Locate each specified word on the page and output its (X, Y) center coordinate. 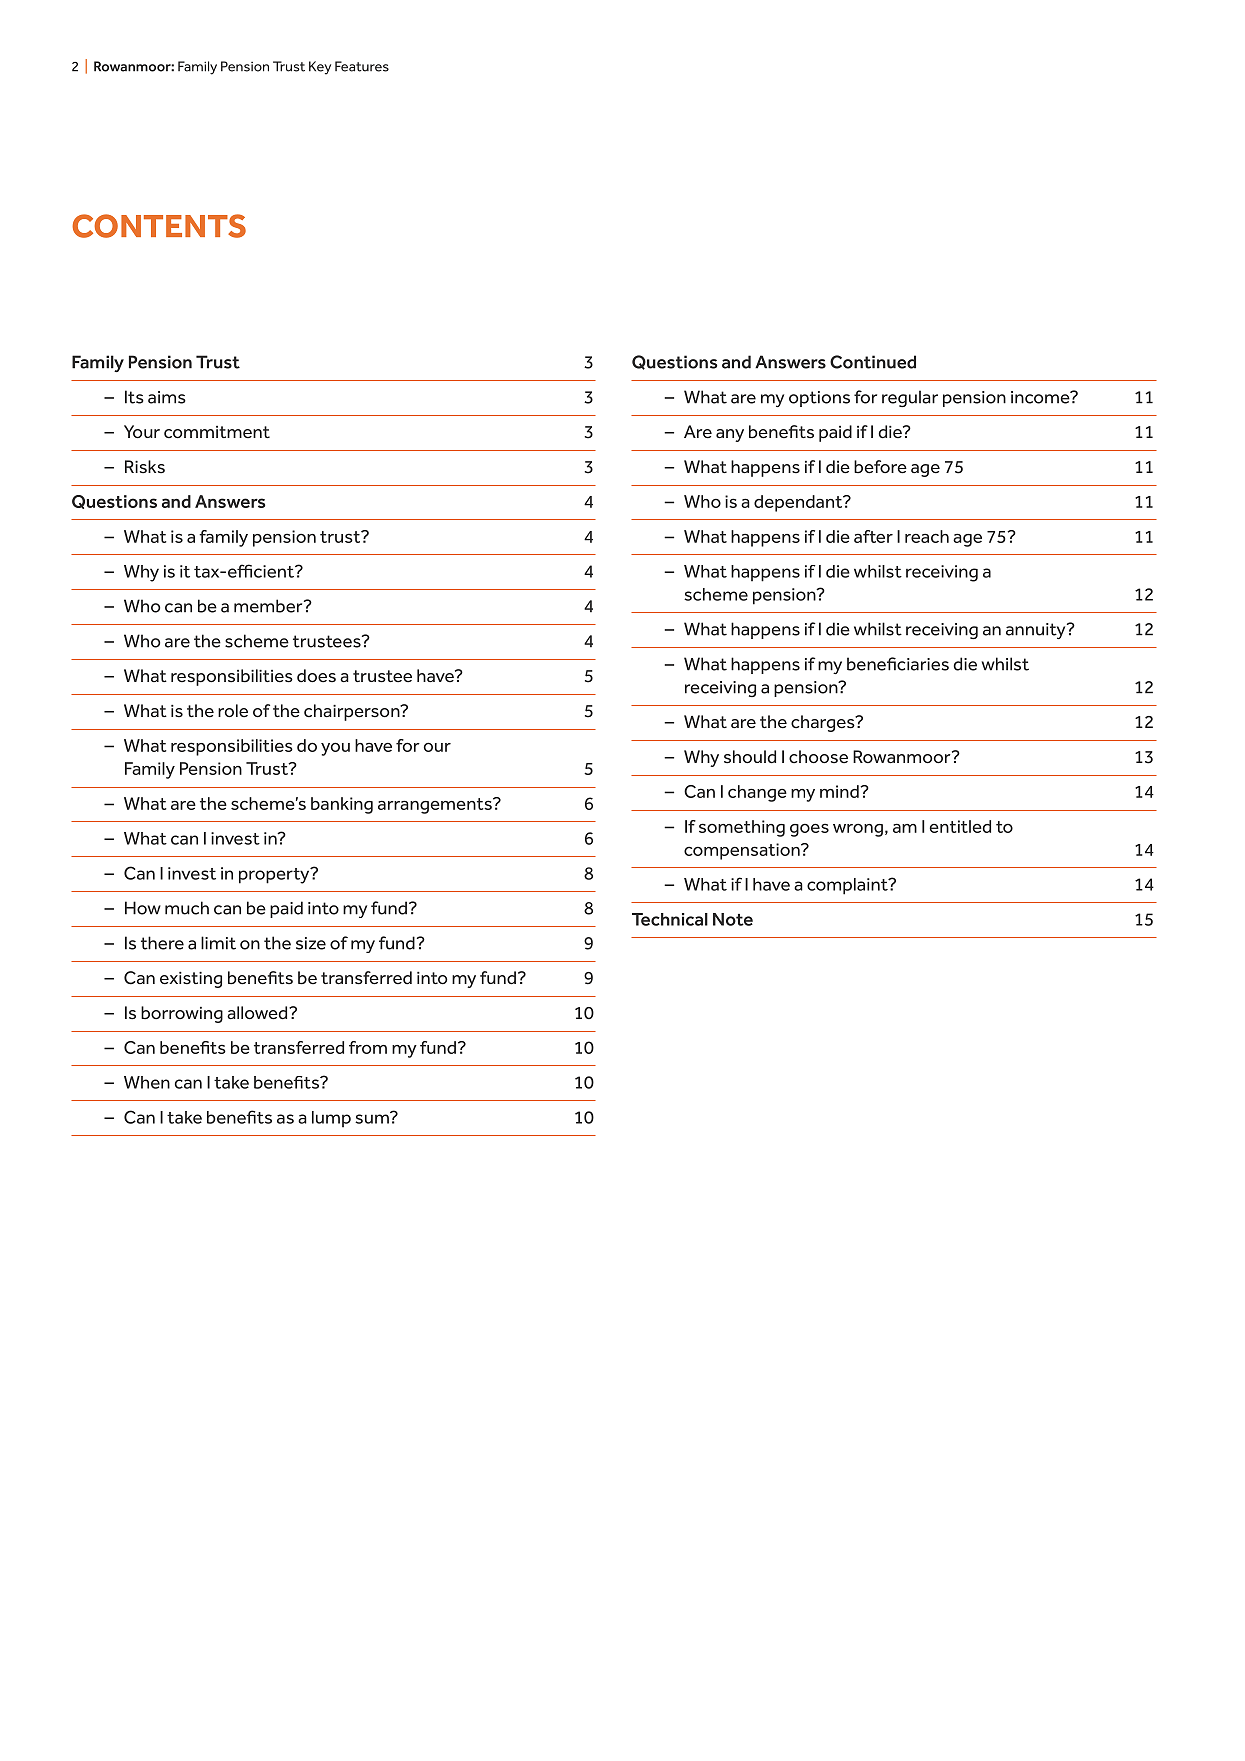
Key (320, 68)
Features (362, 66)
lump (331, 1119)
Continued (873, 362)
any (730, 435)
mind (840, 791)
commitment (217, 432)
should (750, 757)
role (233, 711)
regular (910, 398)
